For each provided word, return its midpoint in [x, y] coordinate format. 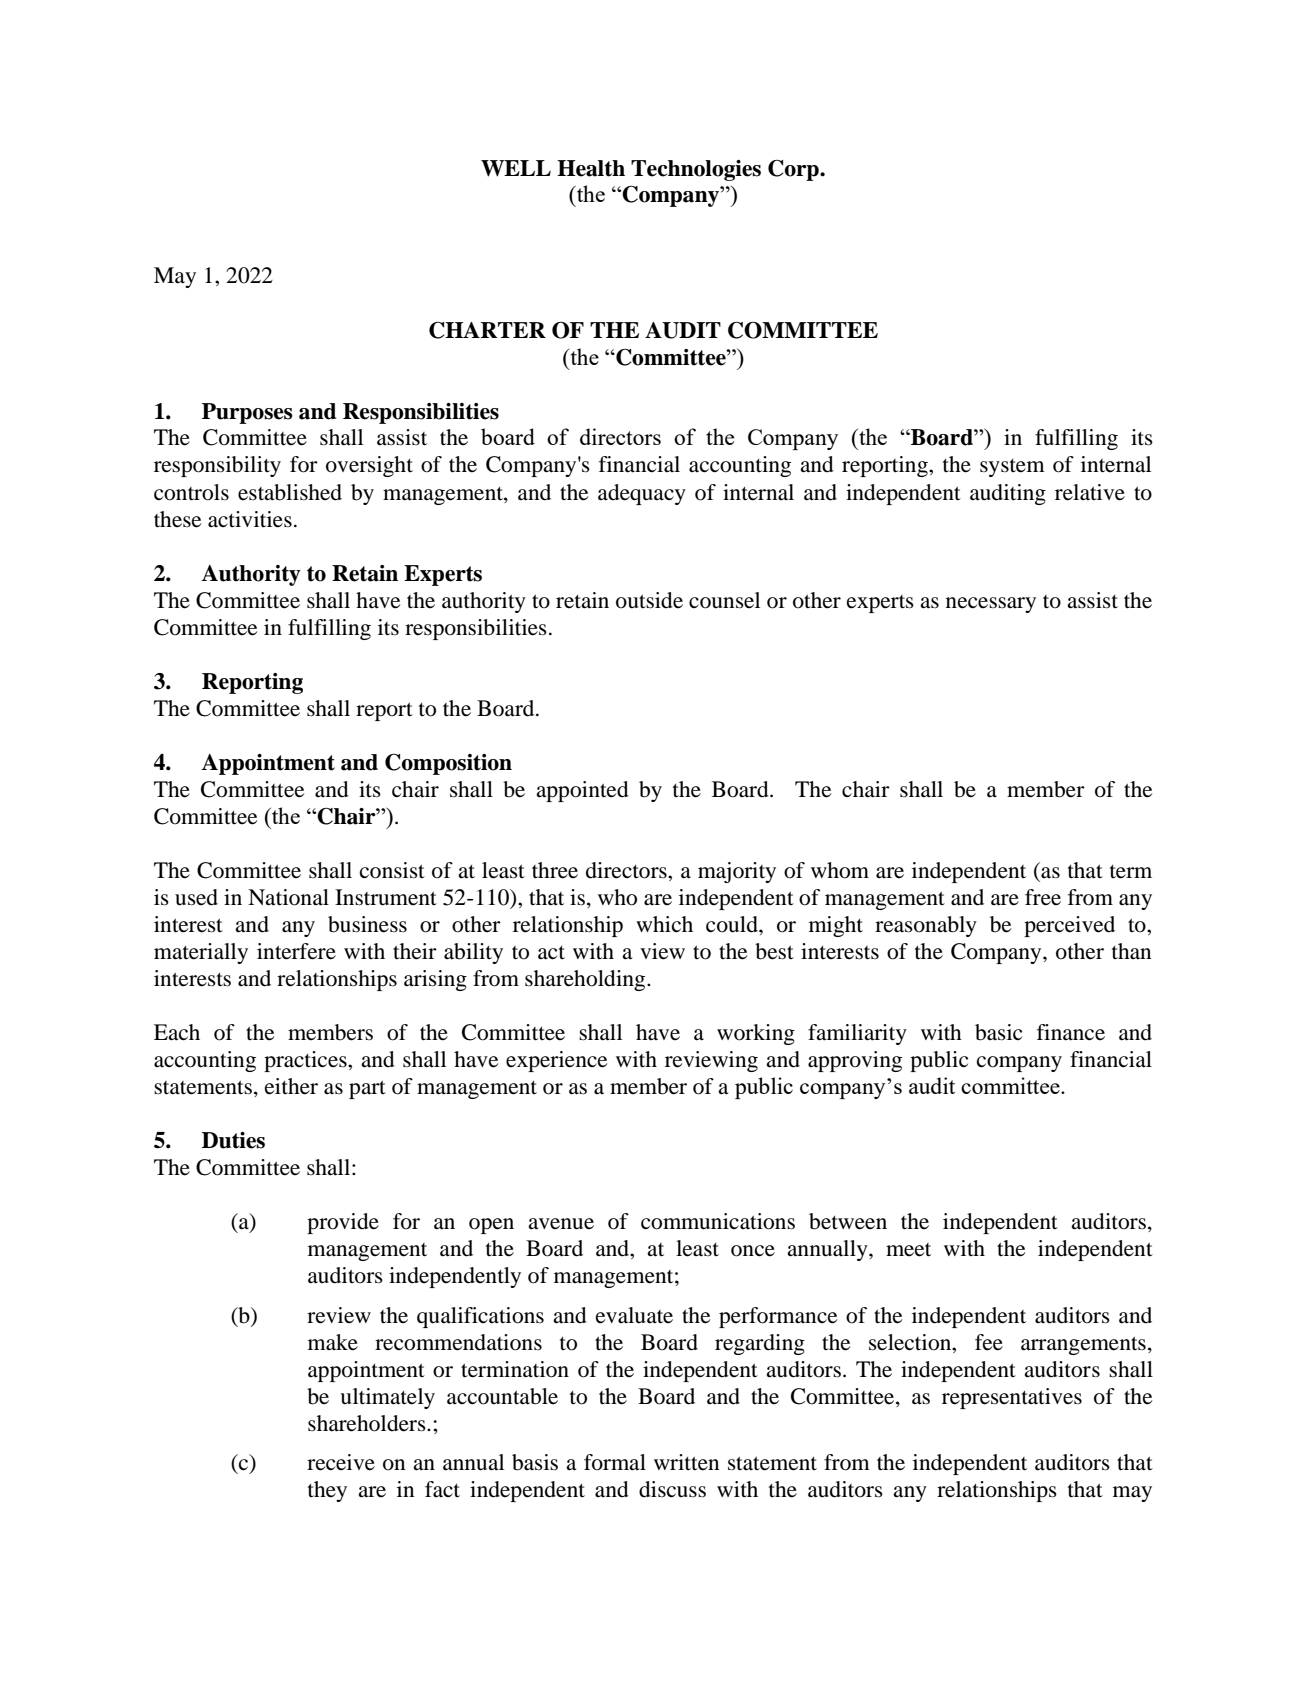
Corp [794, 170]
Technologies [696, 170]
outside [649, 600]
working [756, 1034]
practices [306, 1061]
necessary [991, 605]
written [686, 1462]
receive [341, 1462]
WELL [516, 168]
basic [998, 1032]
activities [250, 519]
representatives [1012, 1398]
